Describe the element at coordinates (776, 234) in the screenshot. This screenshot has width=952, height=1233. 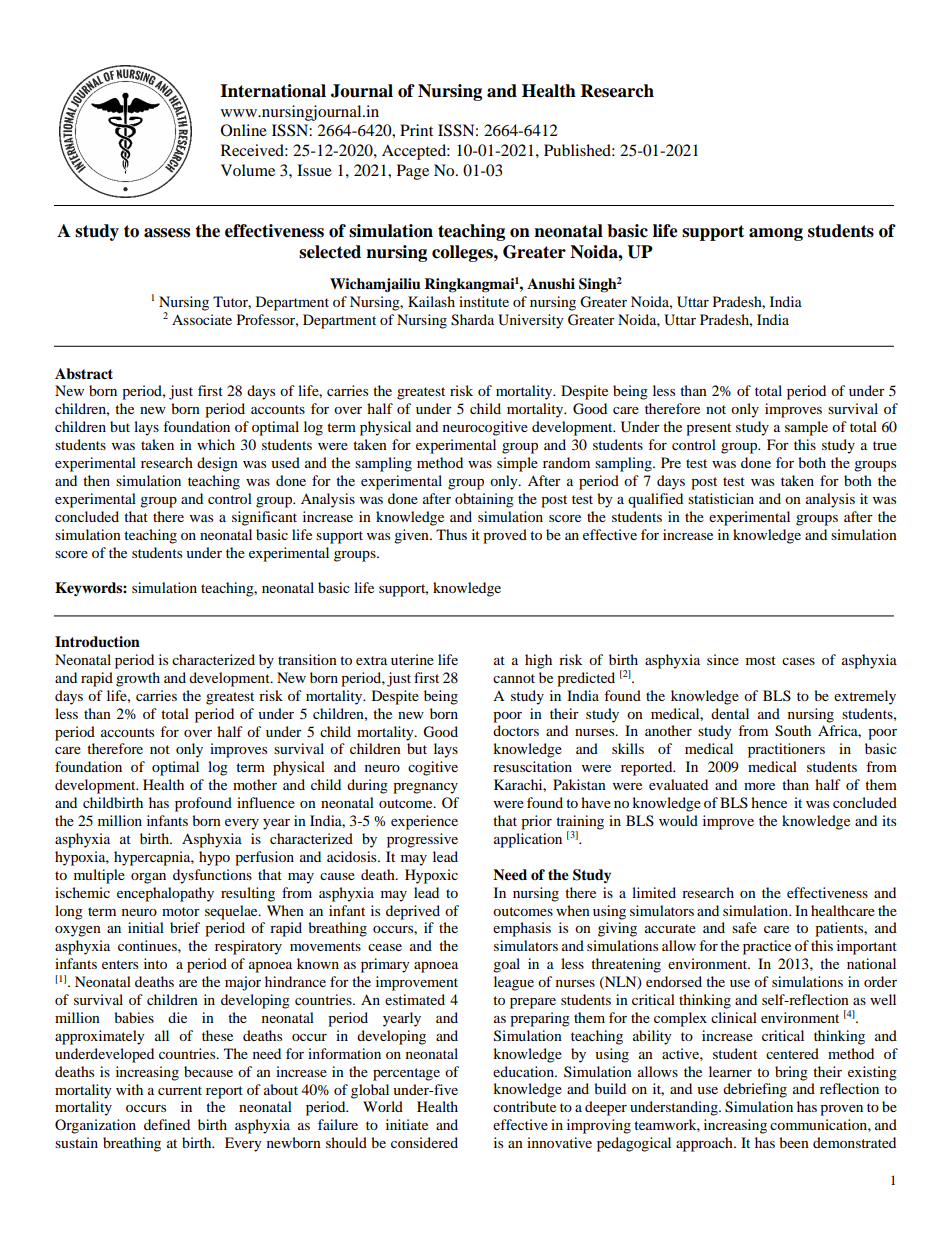
I see `among` at that location.
